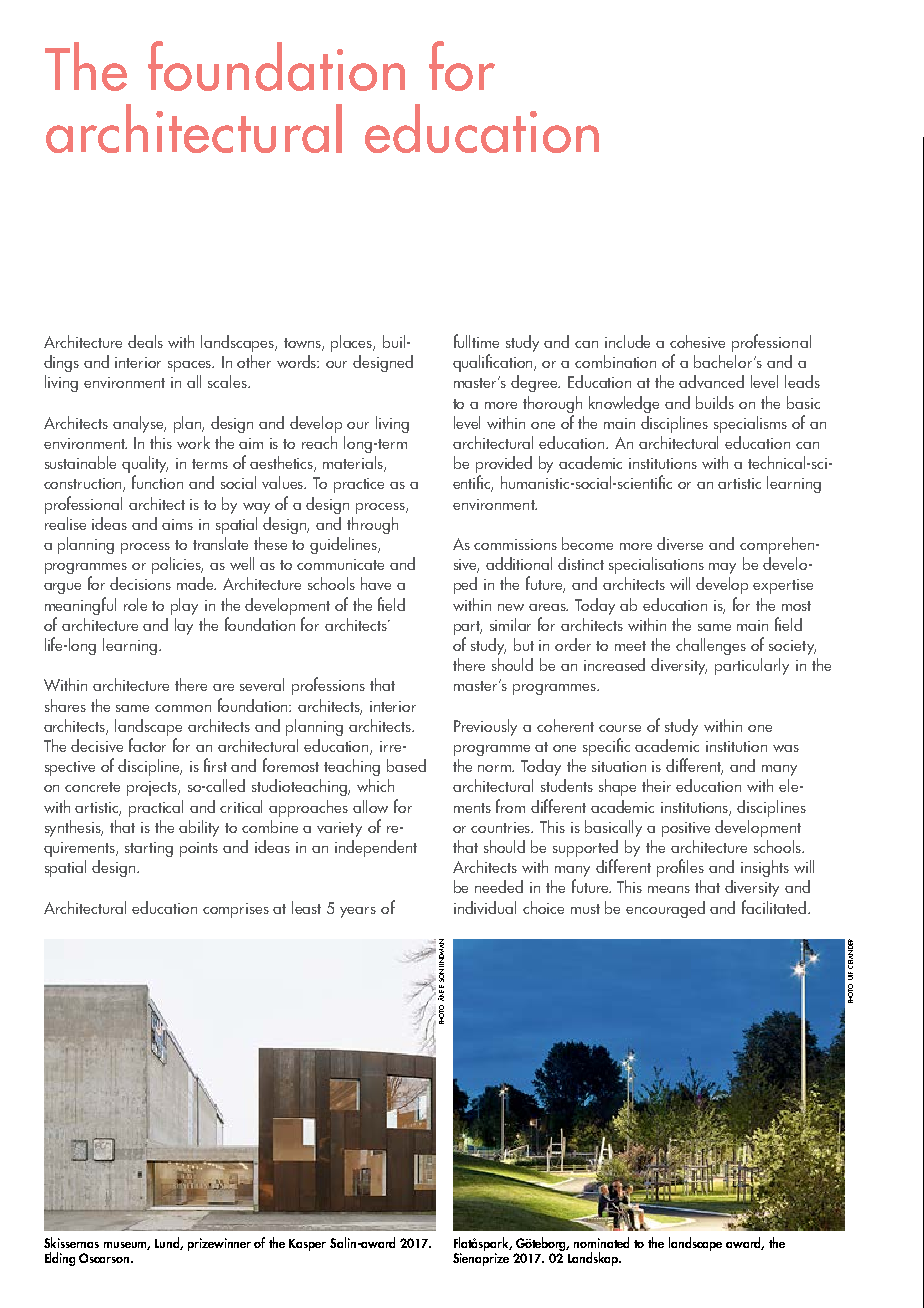  I want to click on encouraged, so click(665, 909).
